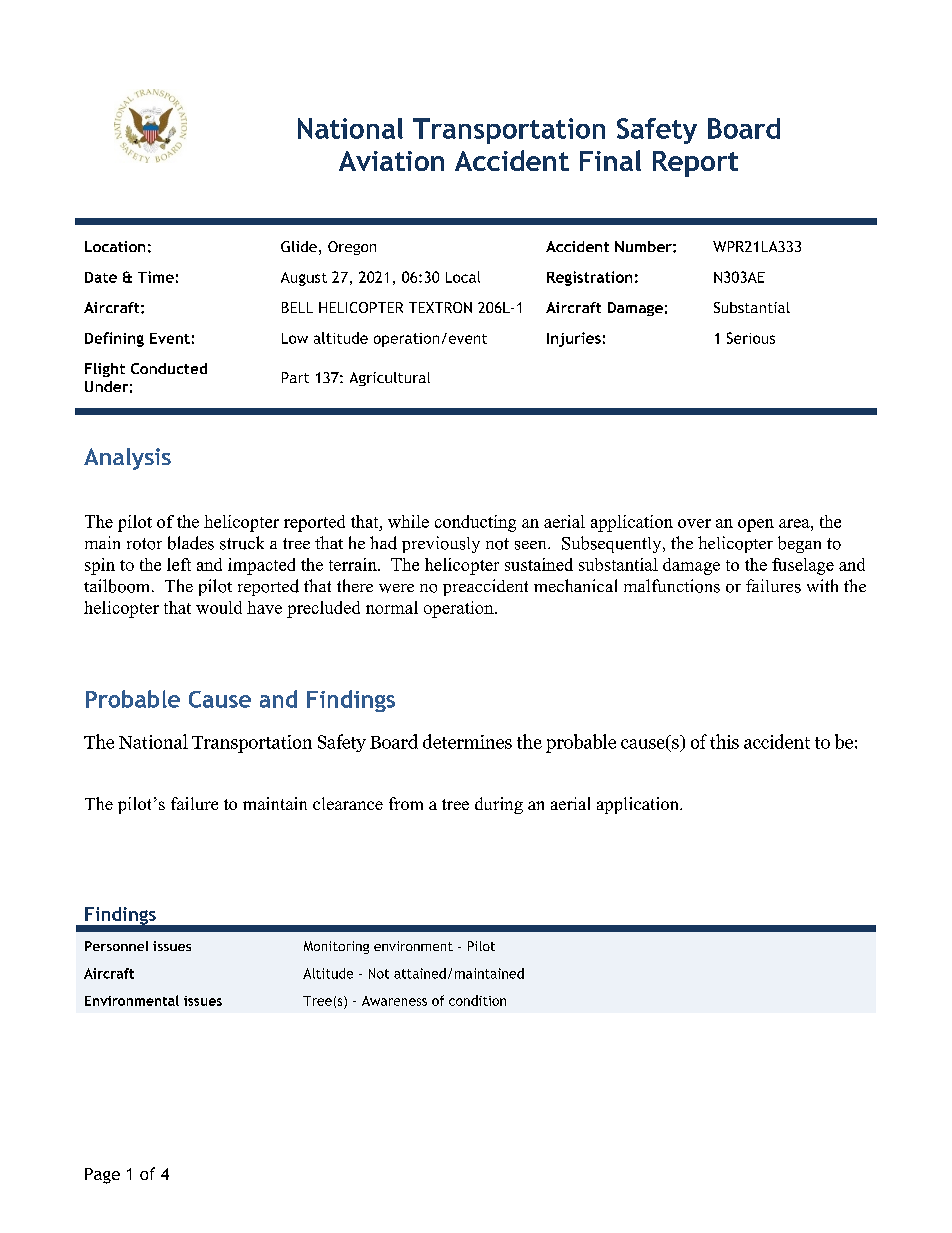 The image size is (952, 1233). I want to click on Page, so click(102, 1176).
